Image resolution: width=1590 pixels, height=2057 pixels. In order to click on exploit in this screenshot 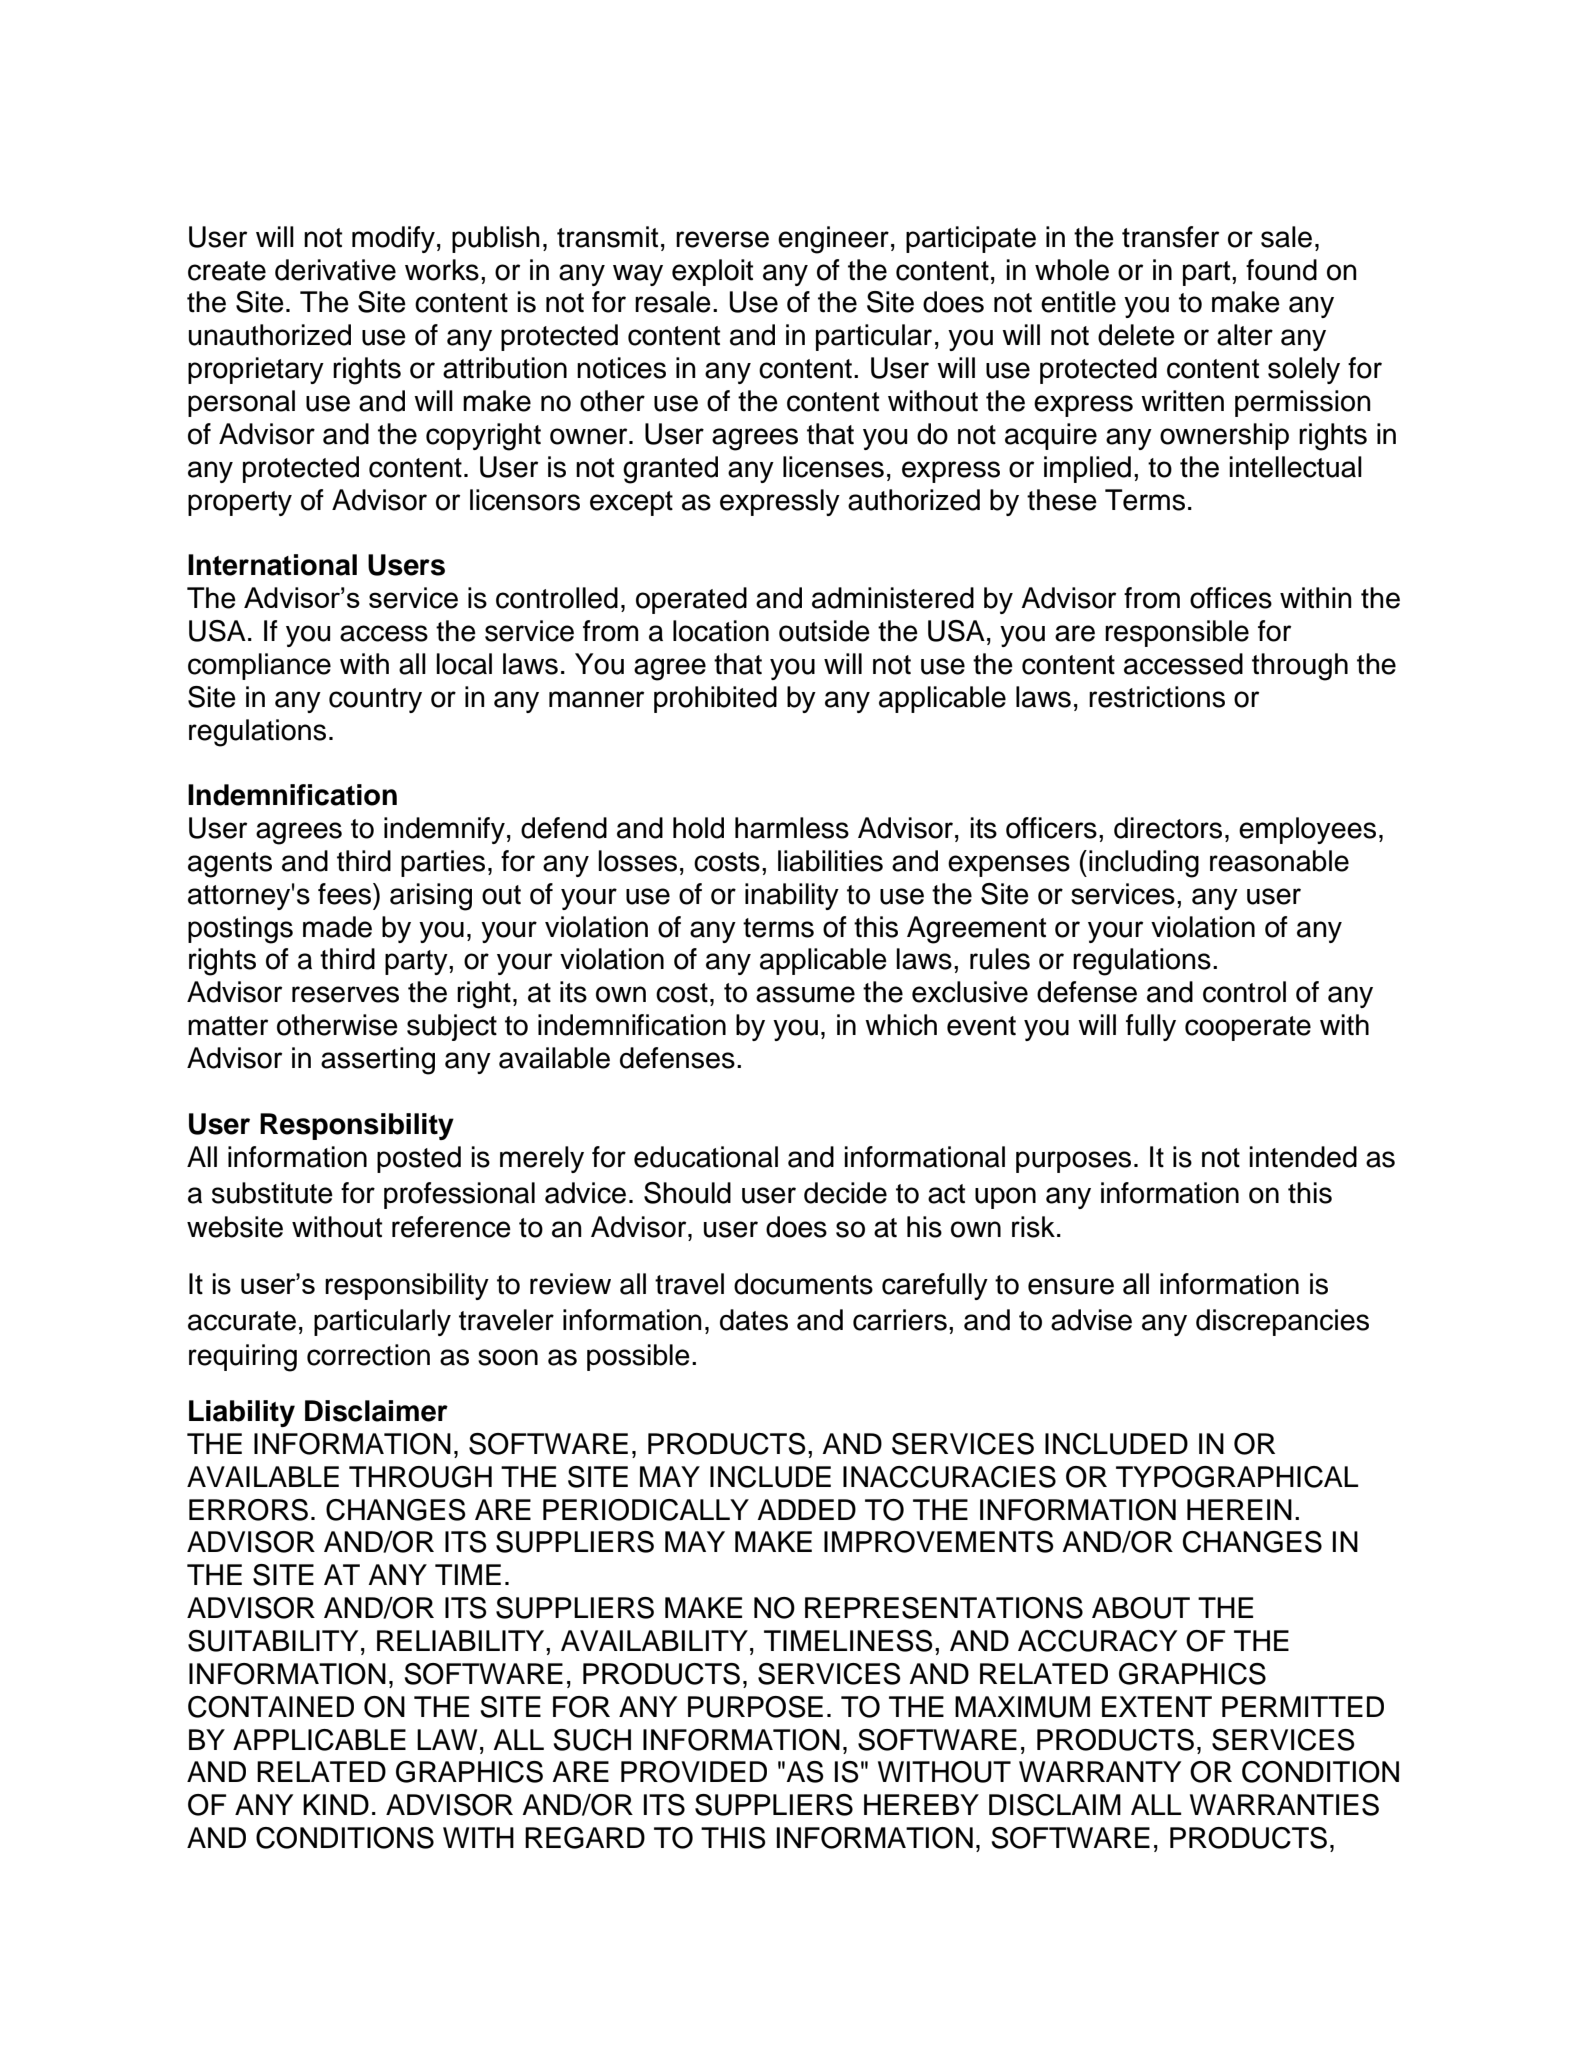, I will do `click(712, 272)`.
